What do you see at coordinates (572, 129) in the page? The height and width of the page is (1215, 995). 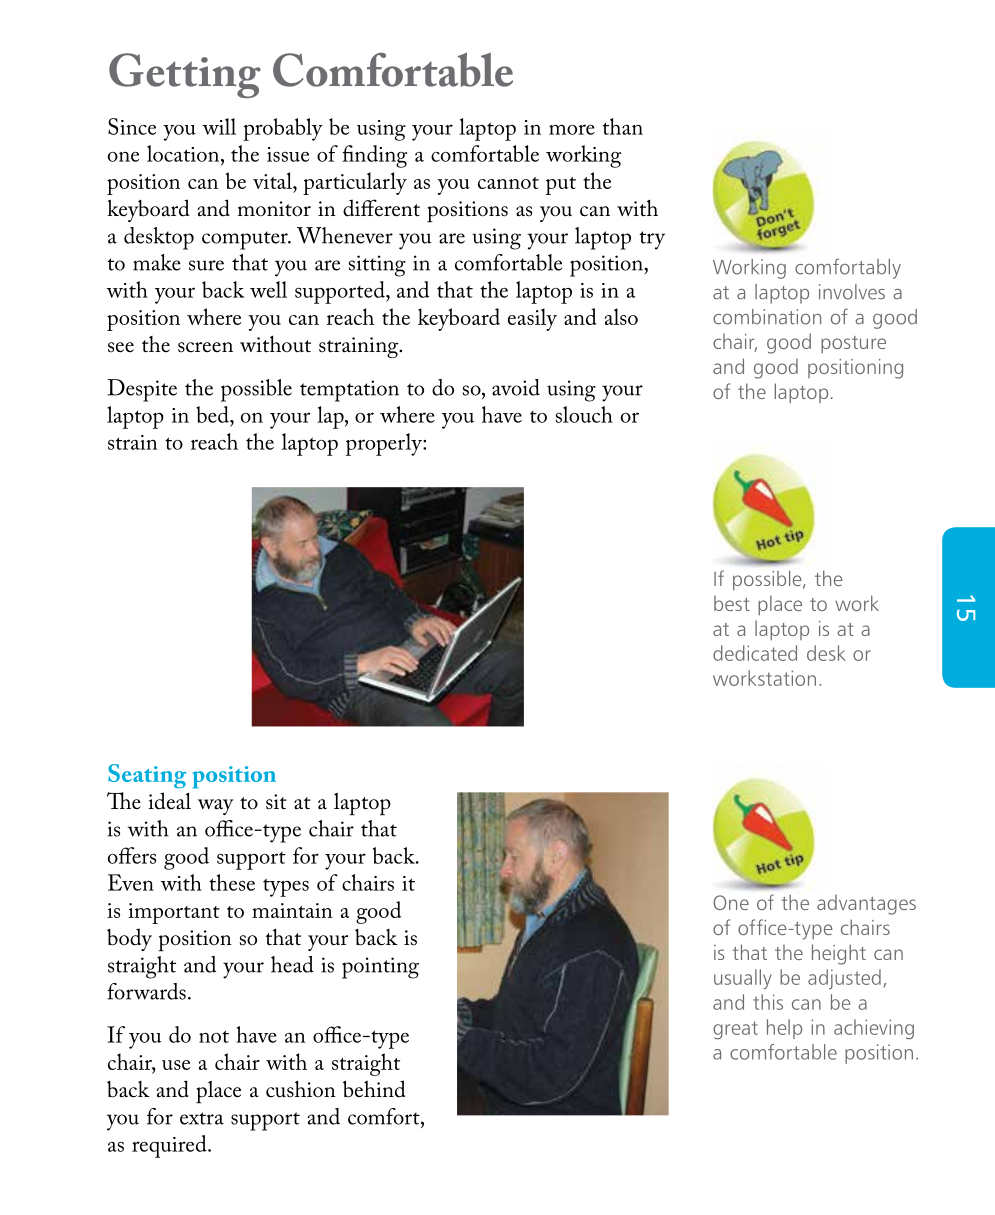 I see `more` at bounding box center [572, 129].
